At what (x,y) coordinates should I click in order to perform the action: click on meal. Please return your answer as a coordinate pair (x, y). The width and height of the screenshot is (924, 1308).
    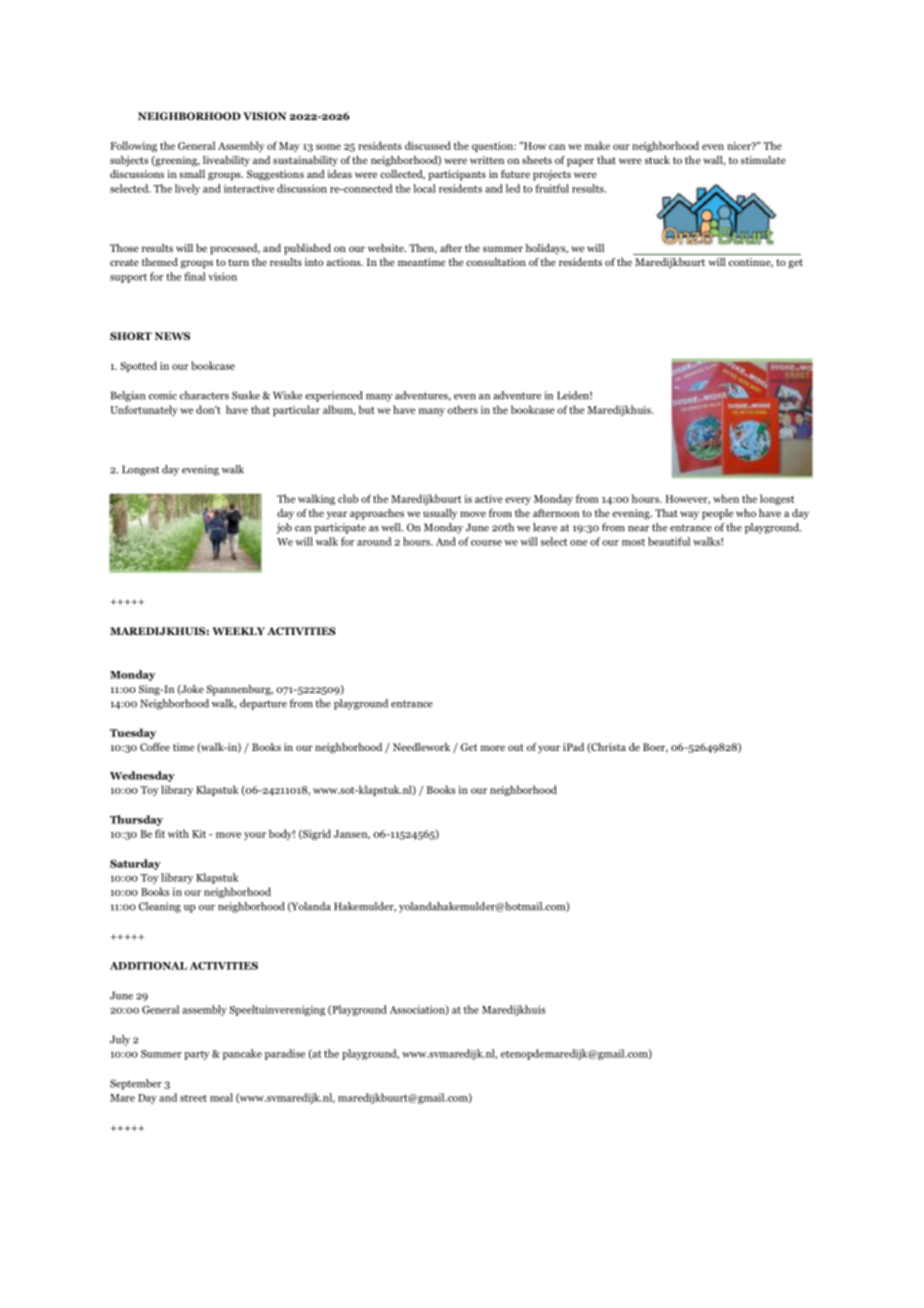
    Looking at the image, I should click on (221, 1097).
